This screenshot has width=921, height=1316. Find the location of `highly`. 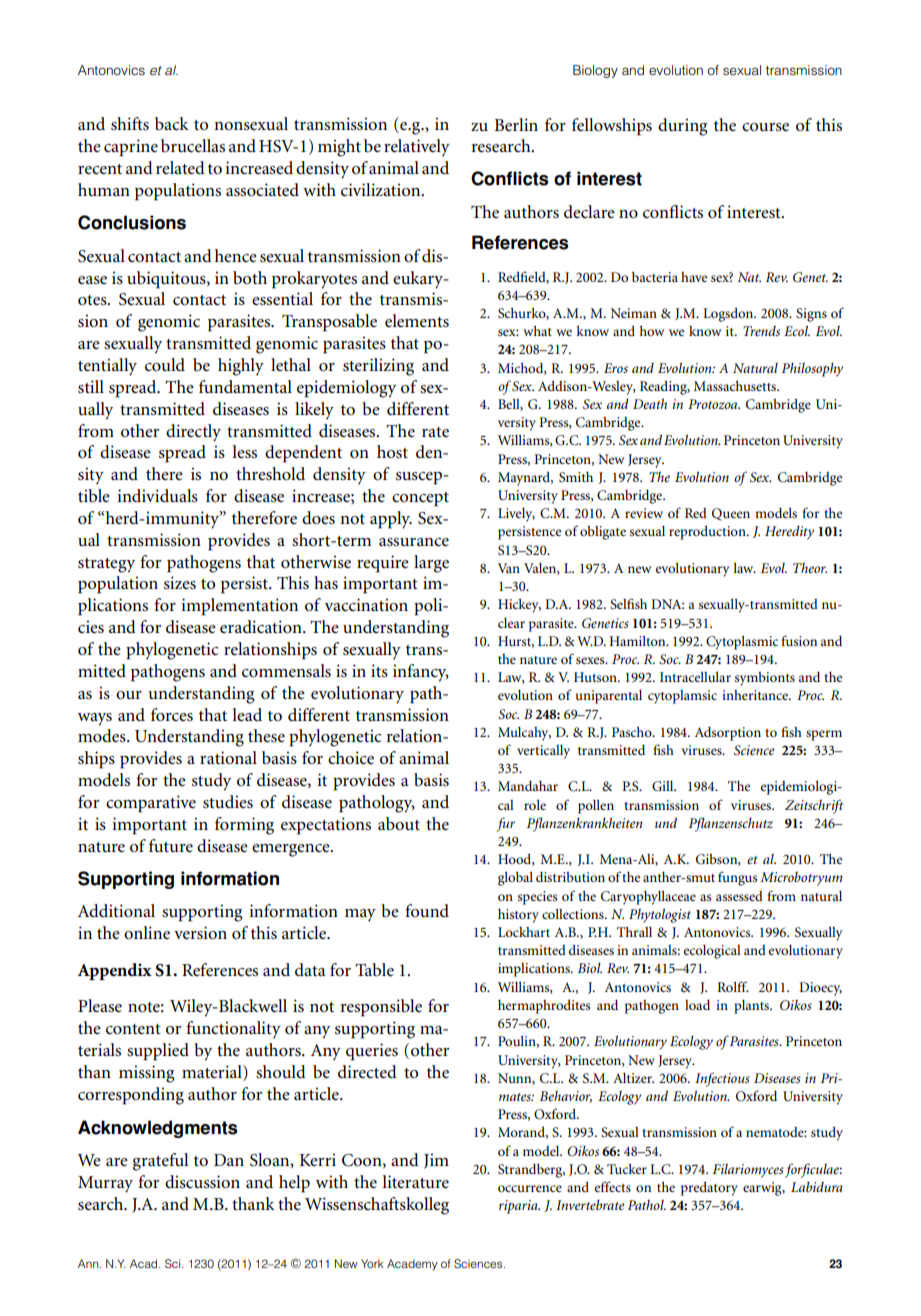

highly is located at coordinates (241, 367).
